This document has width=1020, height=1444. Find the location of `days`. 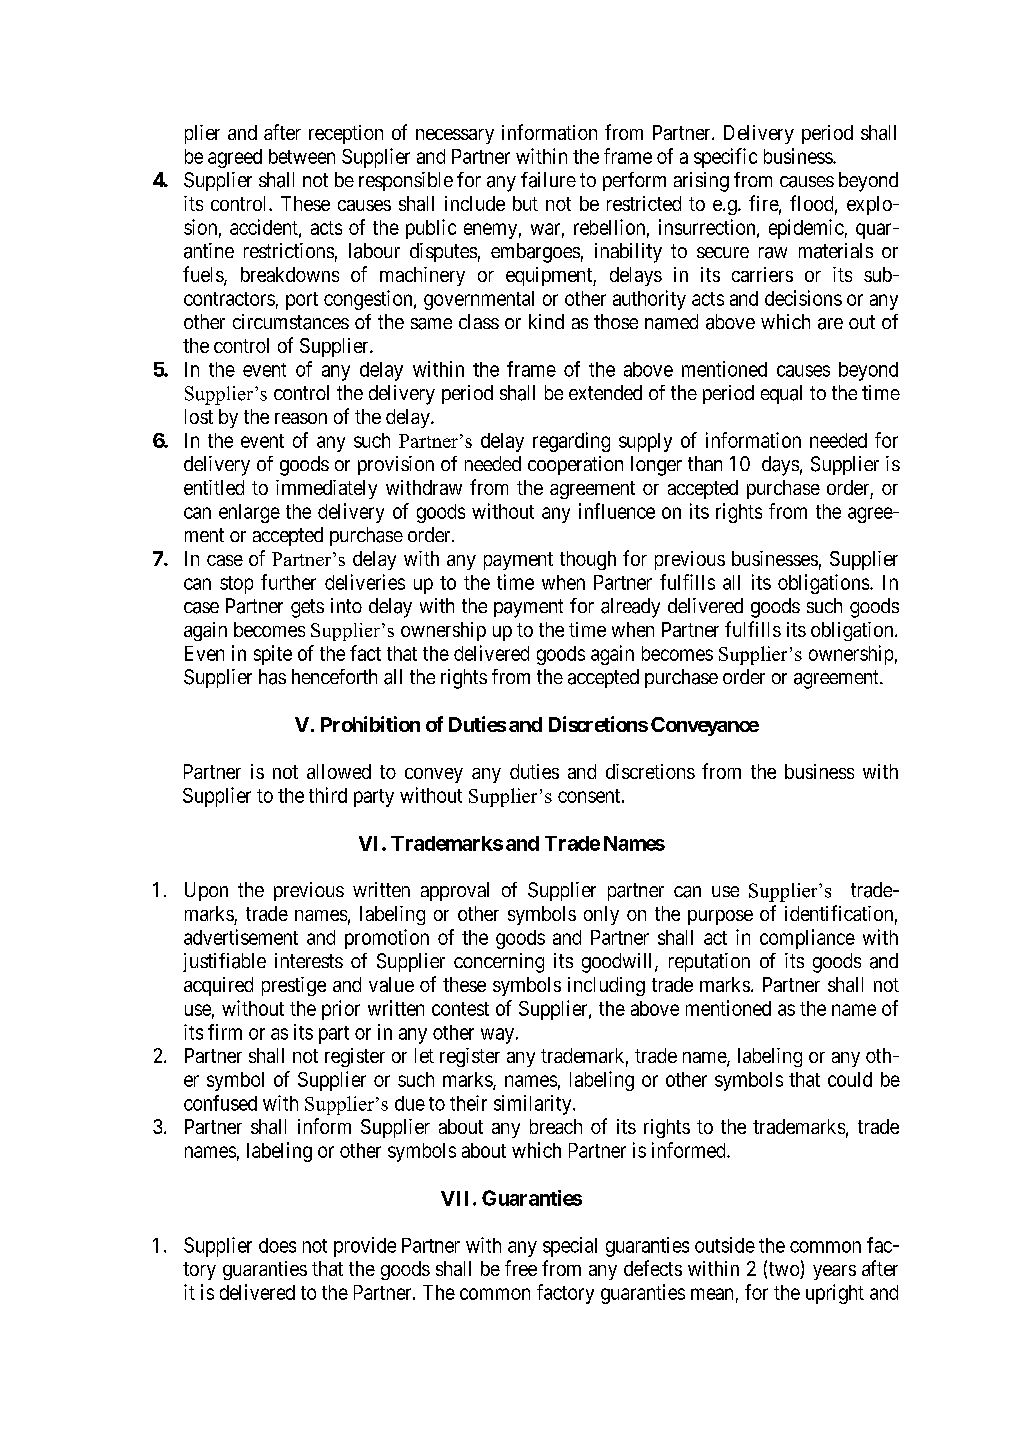

days is located at coordinates (780, 466).
